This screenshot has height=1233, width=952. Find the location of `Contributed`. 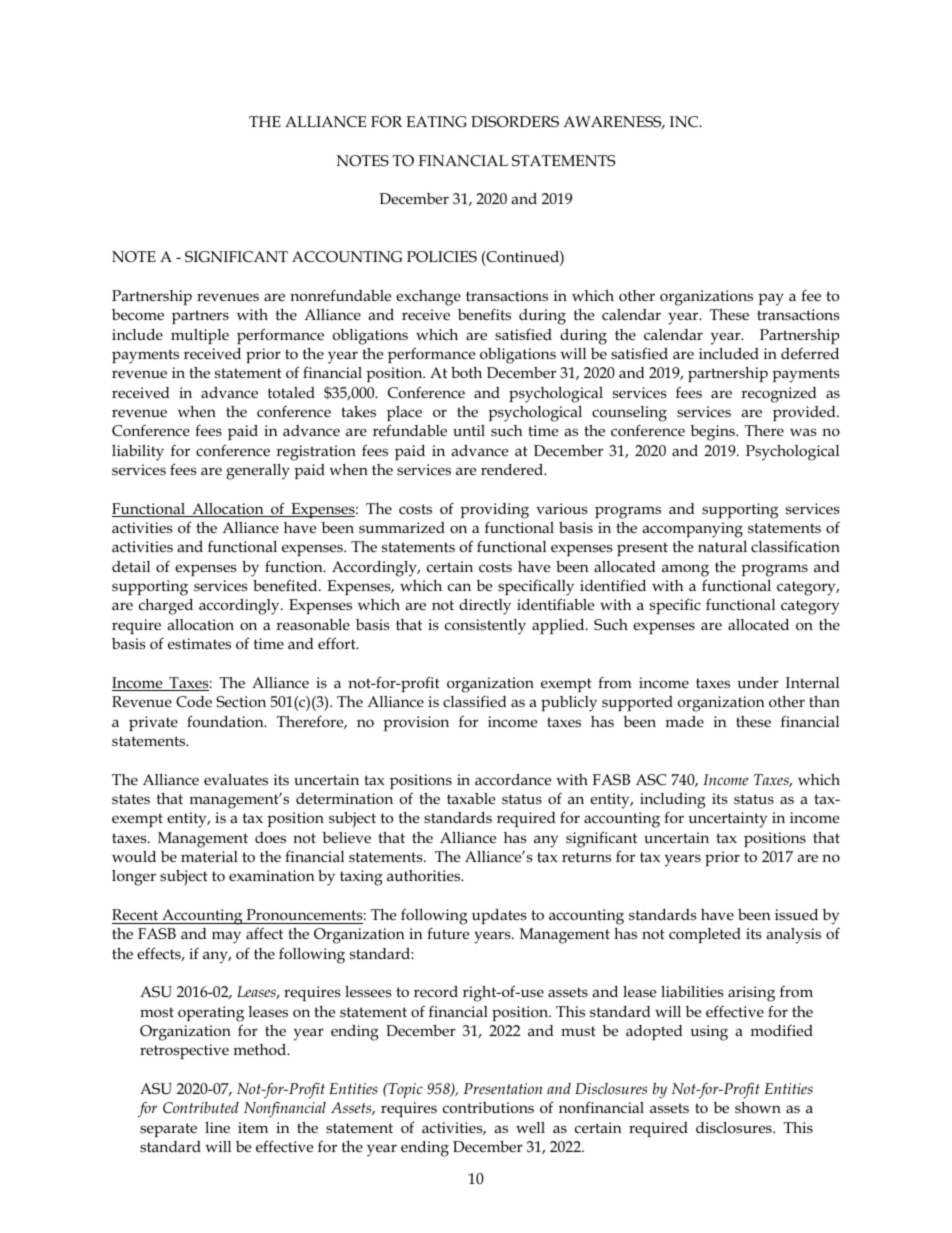

Contributed is located at coordinates (201, 1107).
